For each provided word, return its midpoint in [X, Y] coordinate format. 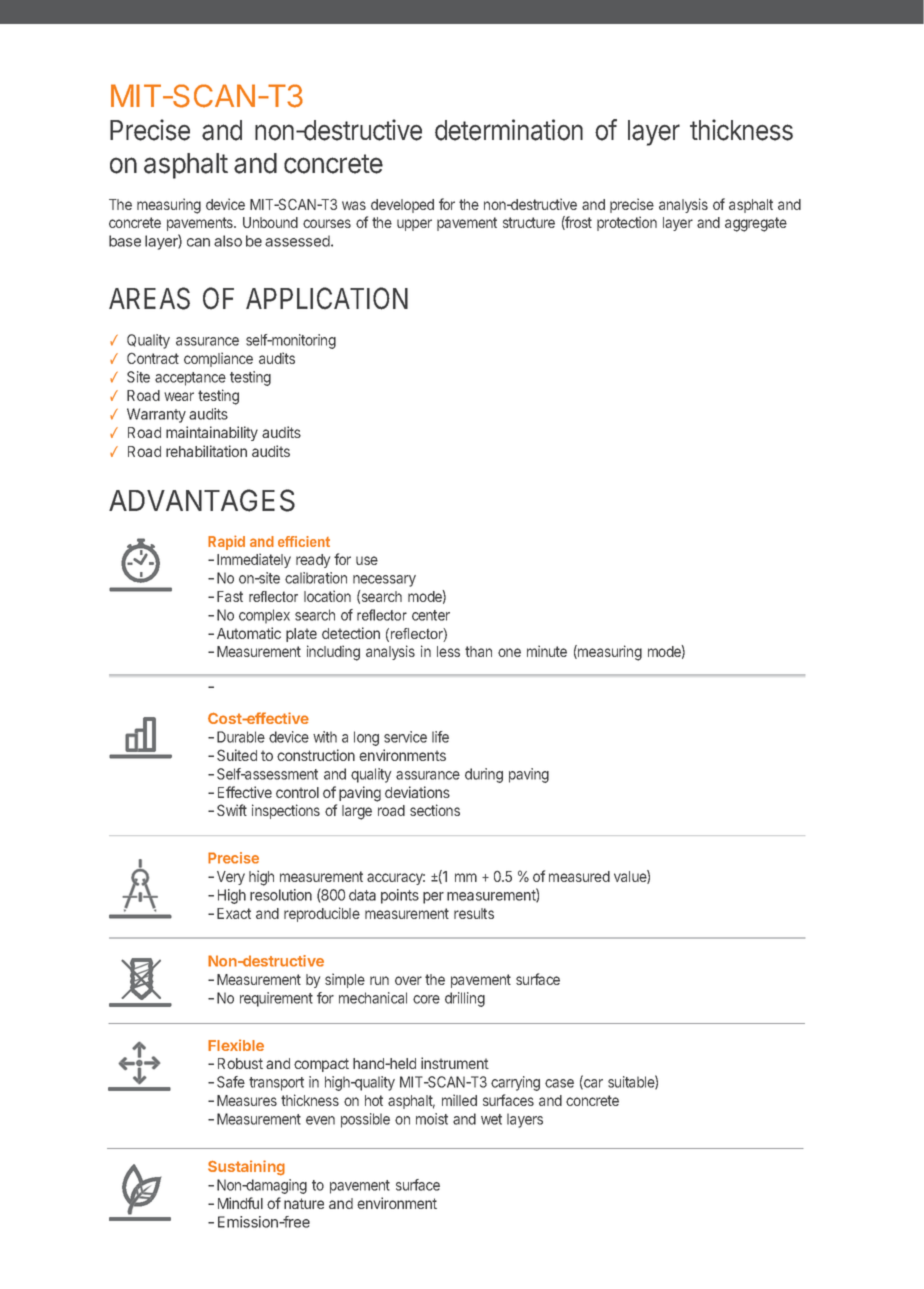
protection [627, 223]
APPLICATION [327, 298]
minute [547, 651]
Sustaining [246, 1168]
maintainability [212, 433]
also [228, 241]
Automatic [249, 633]
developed [402, 206]
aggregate [756, 224]
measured [579, 876]
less [448, 651]
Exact [234, 913]
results [474, 913]
